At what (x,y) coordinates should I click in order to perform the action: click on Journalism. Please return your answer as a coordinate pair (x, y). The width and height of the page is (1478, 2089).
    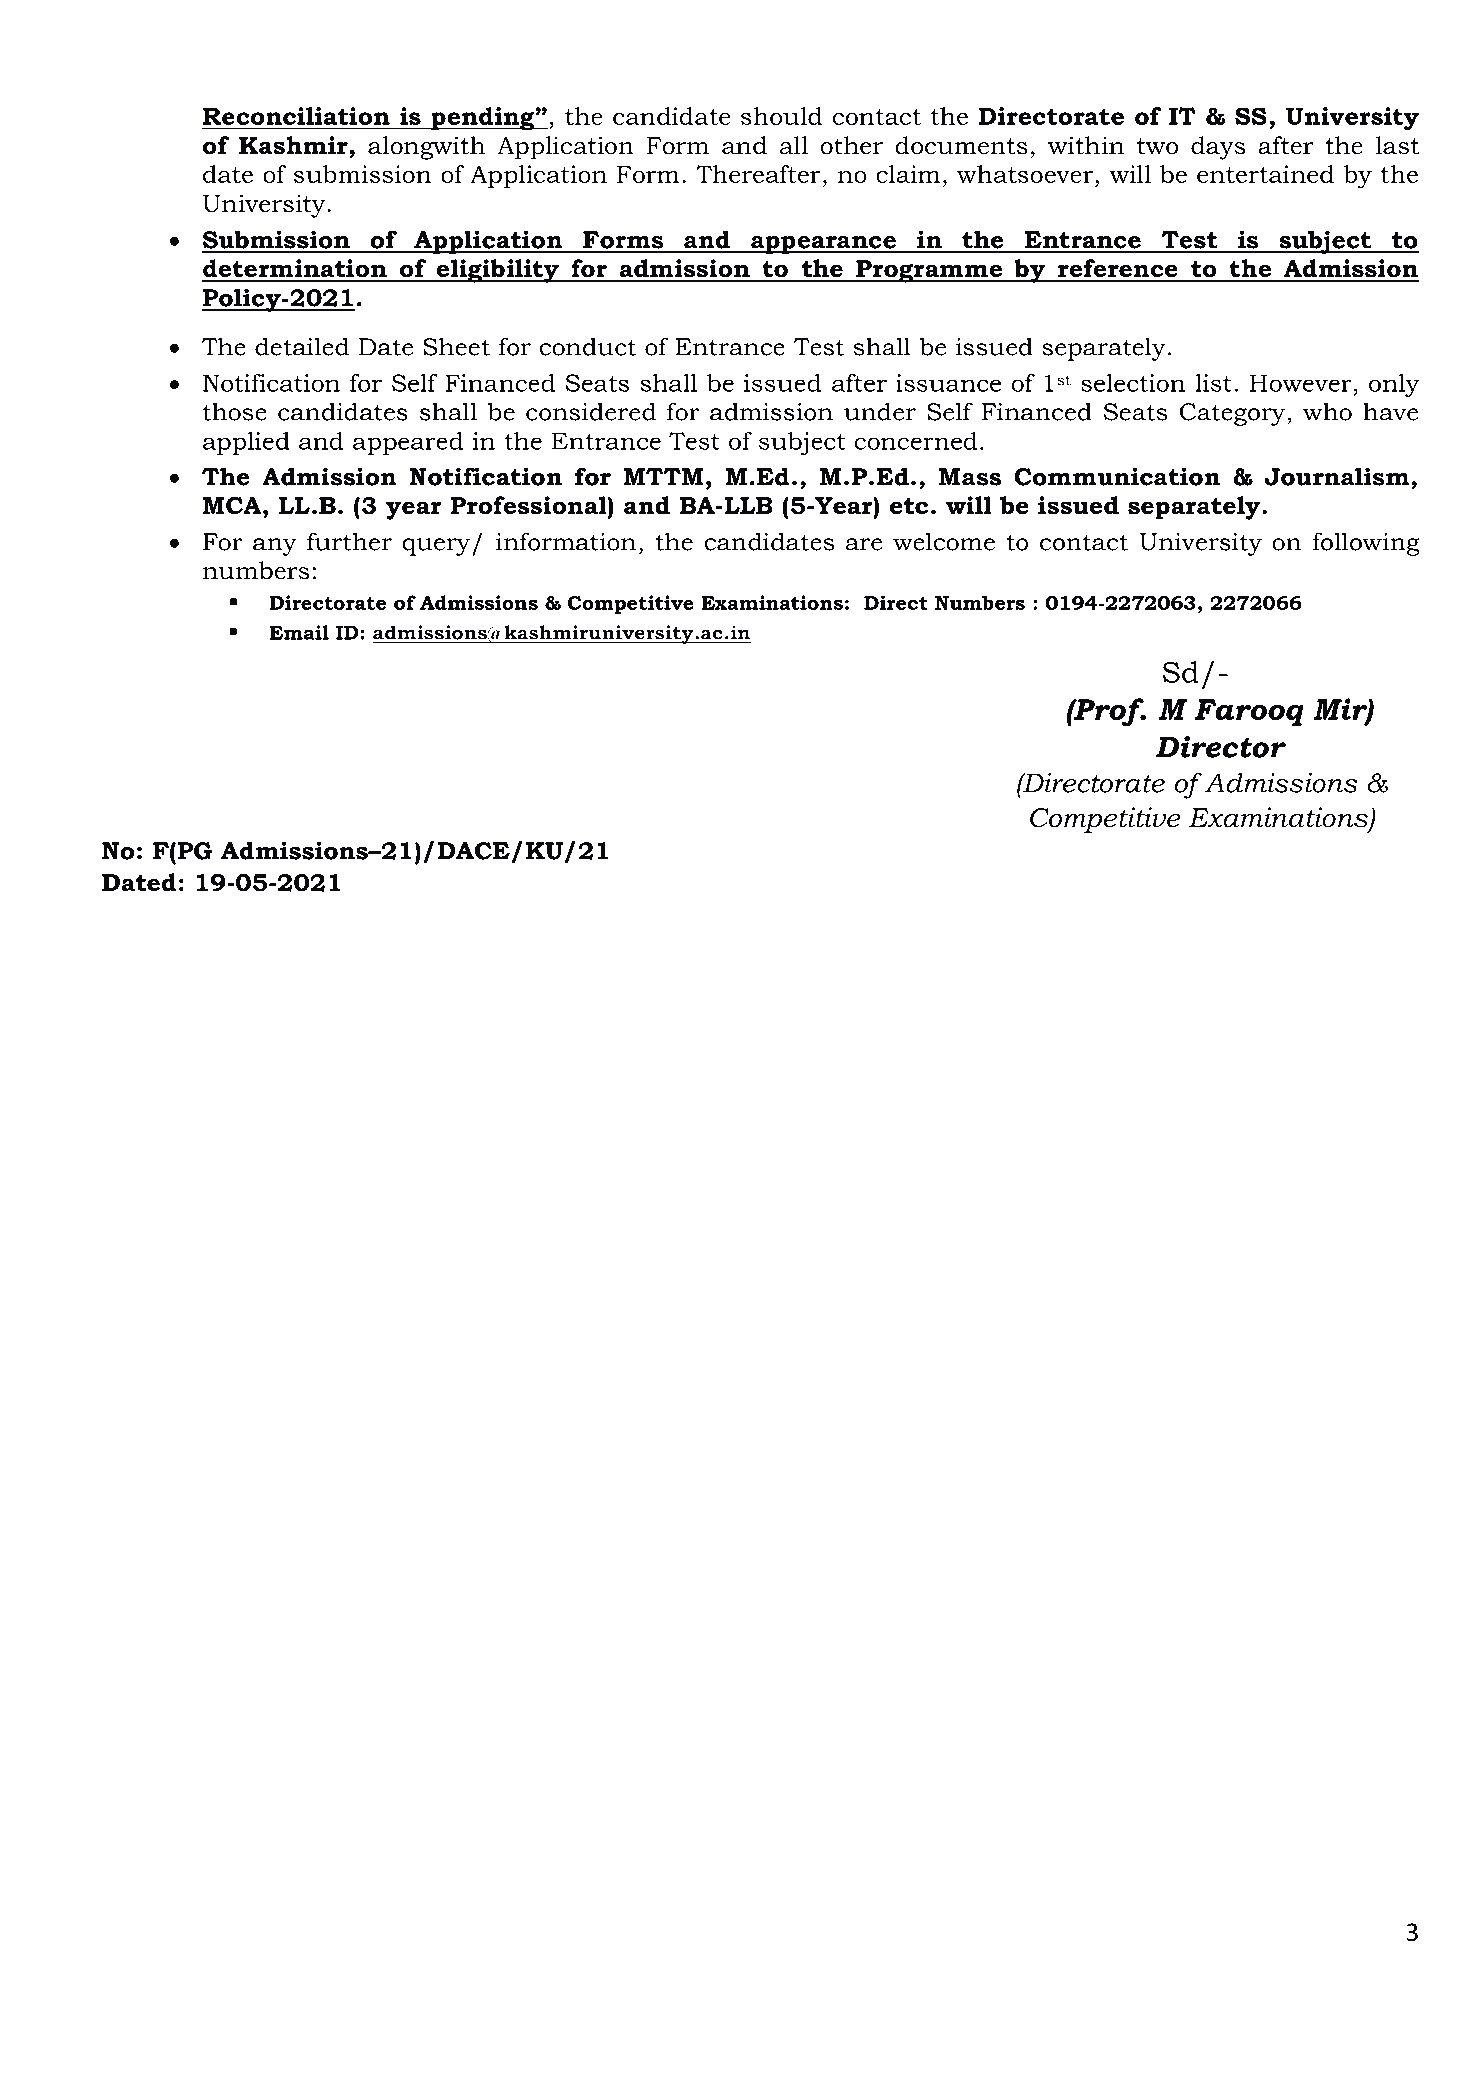
    Looking at the image, I should click on (1338, 476).
